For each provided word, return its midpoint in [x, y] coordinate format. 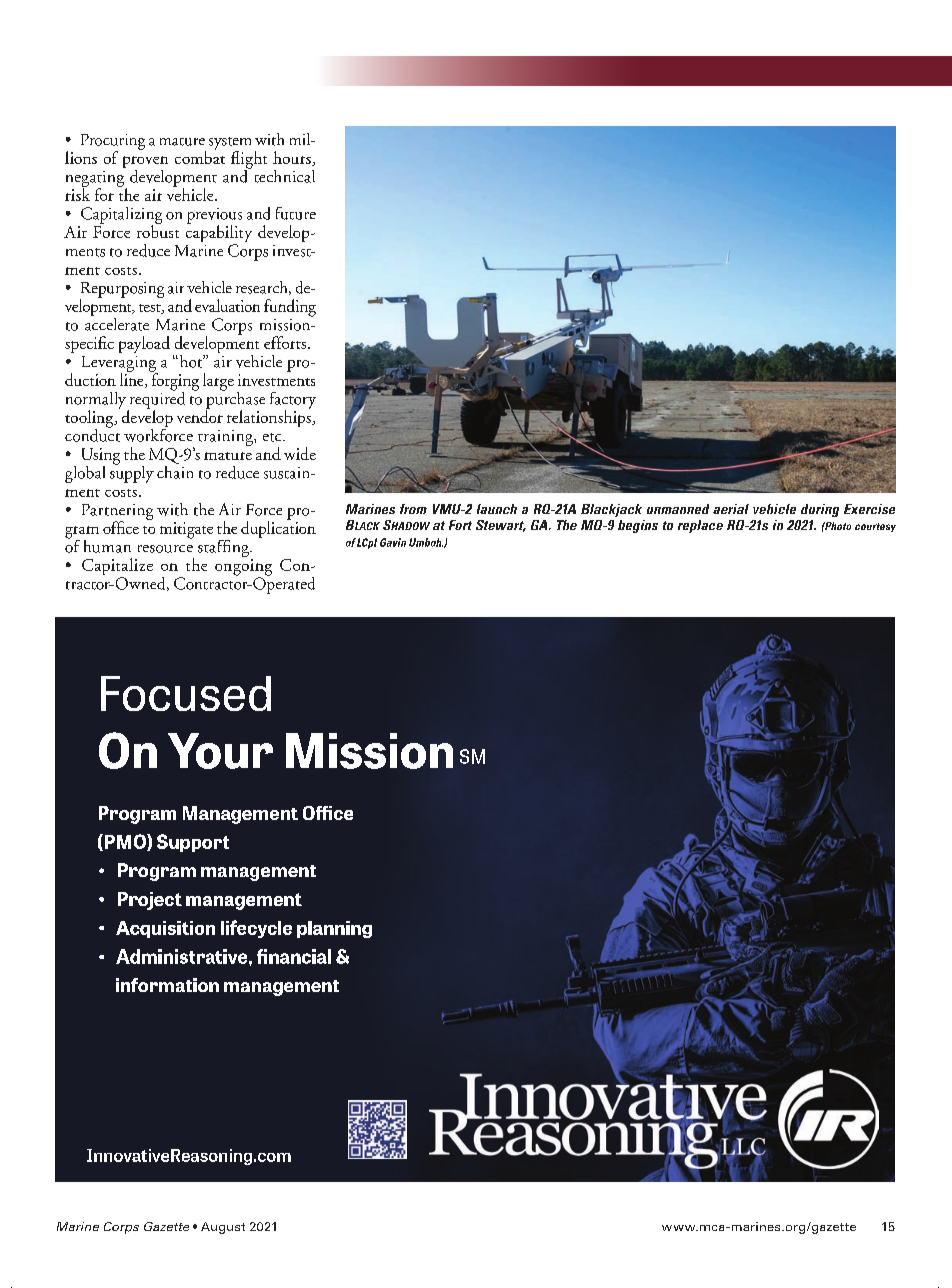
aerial [731, 509]
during [820, 510]
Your [220, 751]
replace [700, 526]
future [296, 213]
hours [293, 158]
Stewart [501, 526]
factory [293, 401]
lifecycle [256, 929]
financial [294, 956]
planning [334, 929]
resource [165, 549]
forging [174, 382]
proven [145, 163]
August [223, 1228]
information [167, 985]
